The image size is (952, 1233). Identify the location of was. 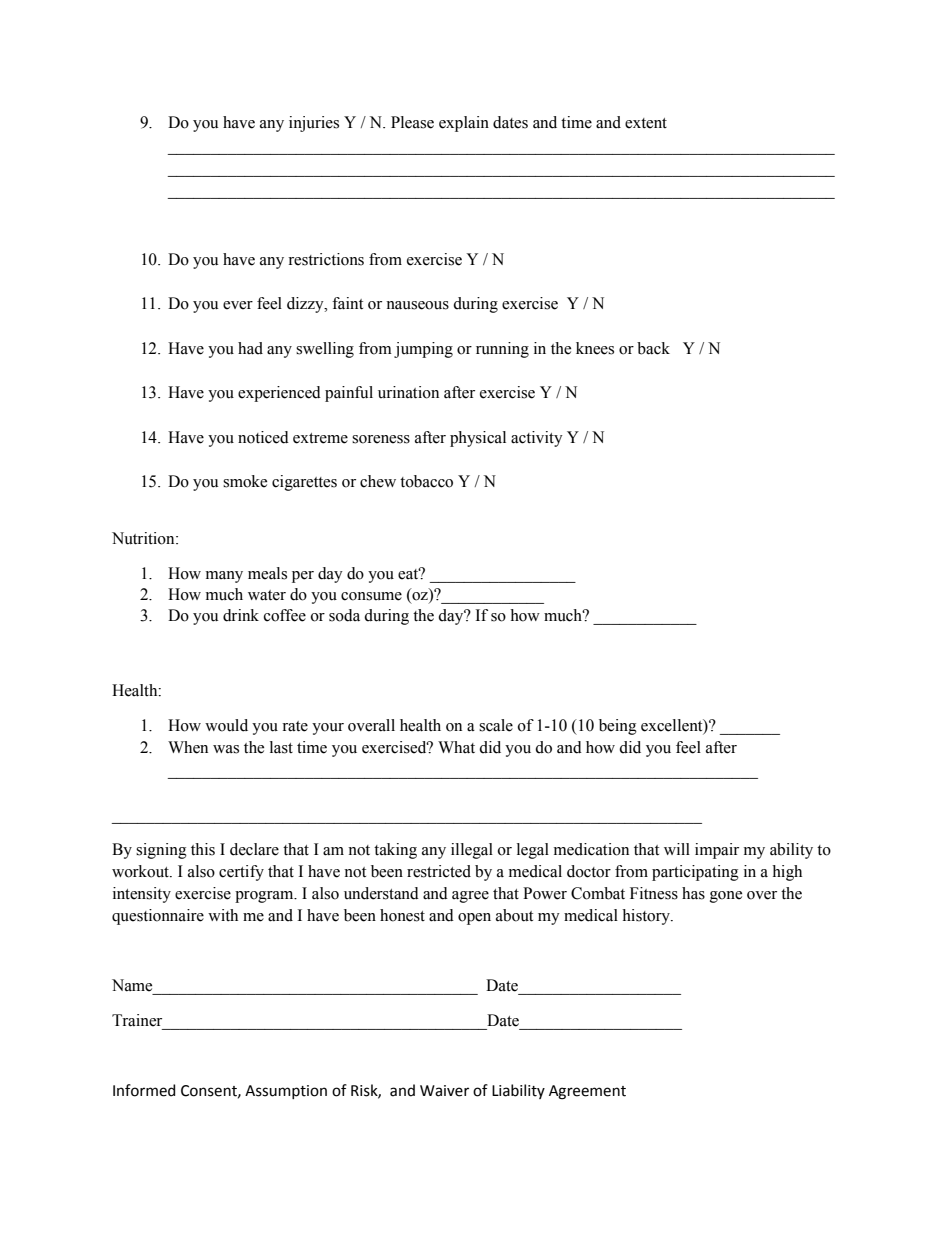
(226, 749).
